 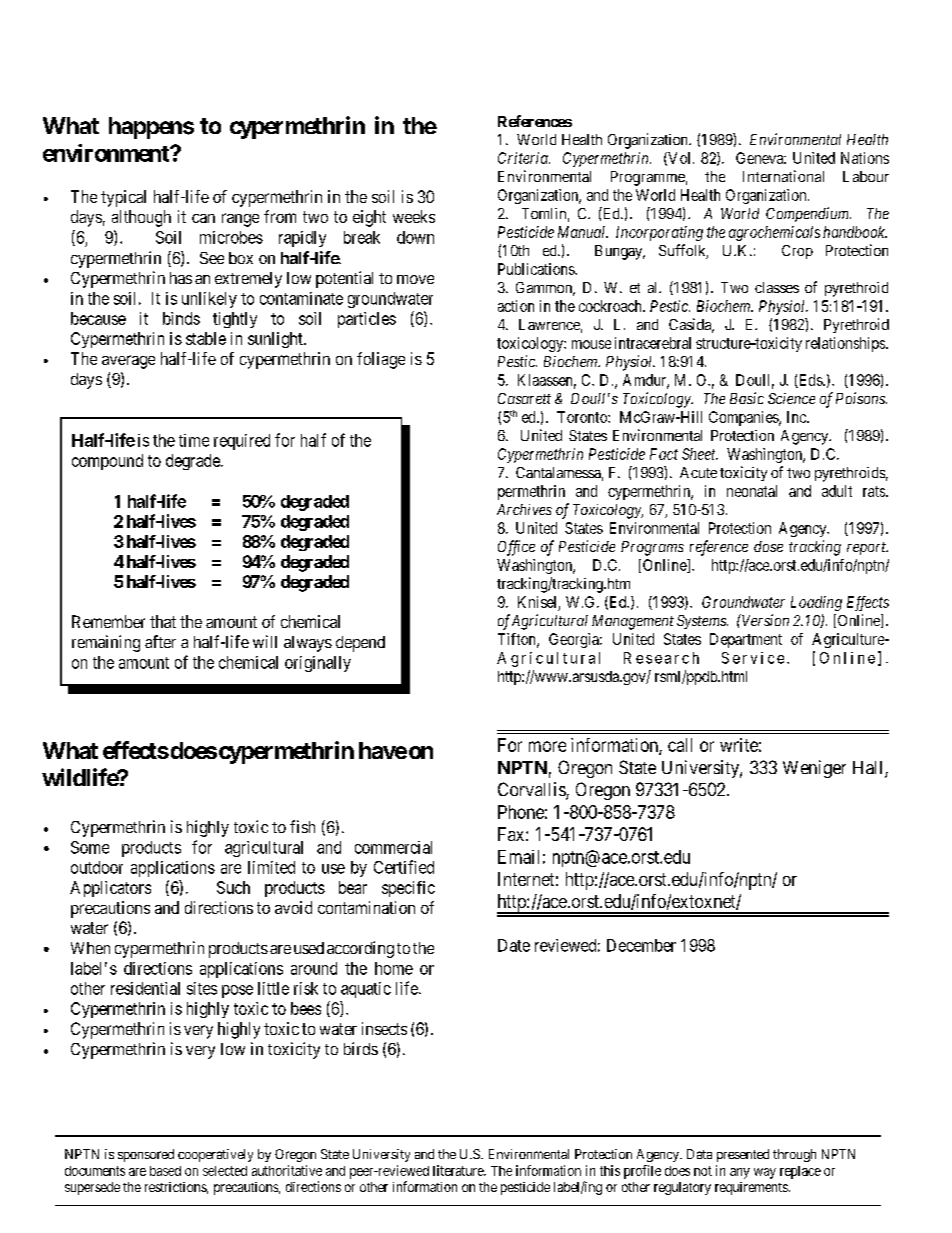 What do you see at coordinates (524, 158) in the image?
I see `Criteria` at bounding box center [524, 158].
